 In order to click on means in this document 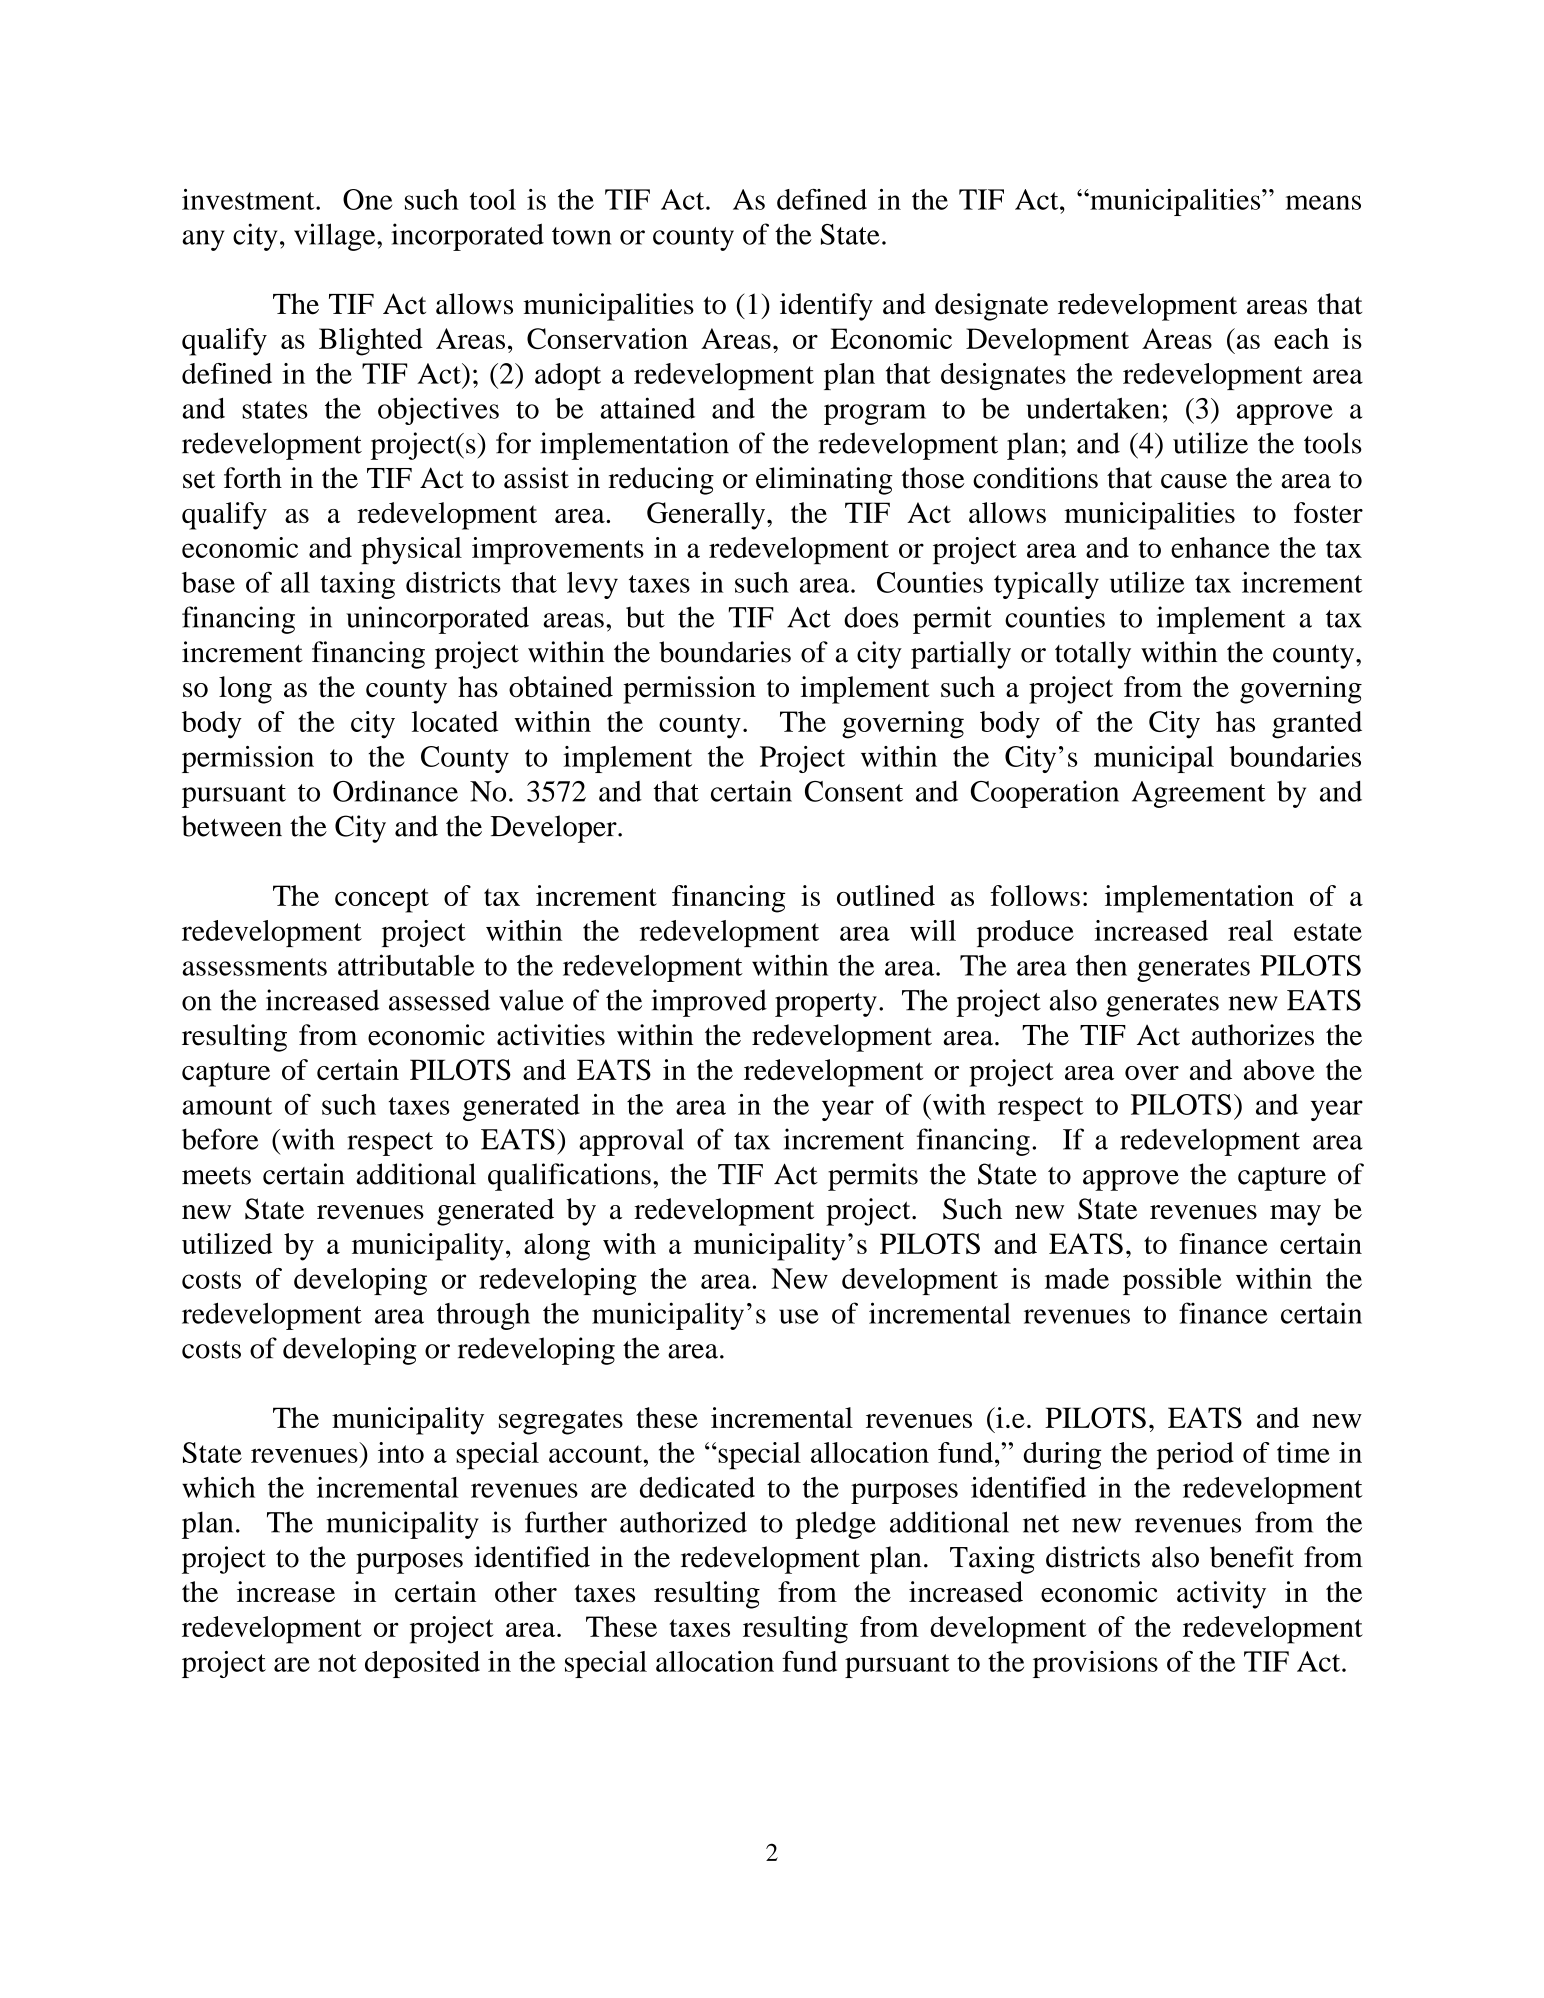, I will do `click(1323, 202)`.
